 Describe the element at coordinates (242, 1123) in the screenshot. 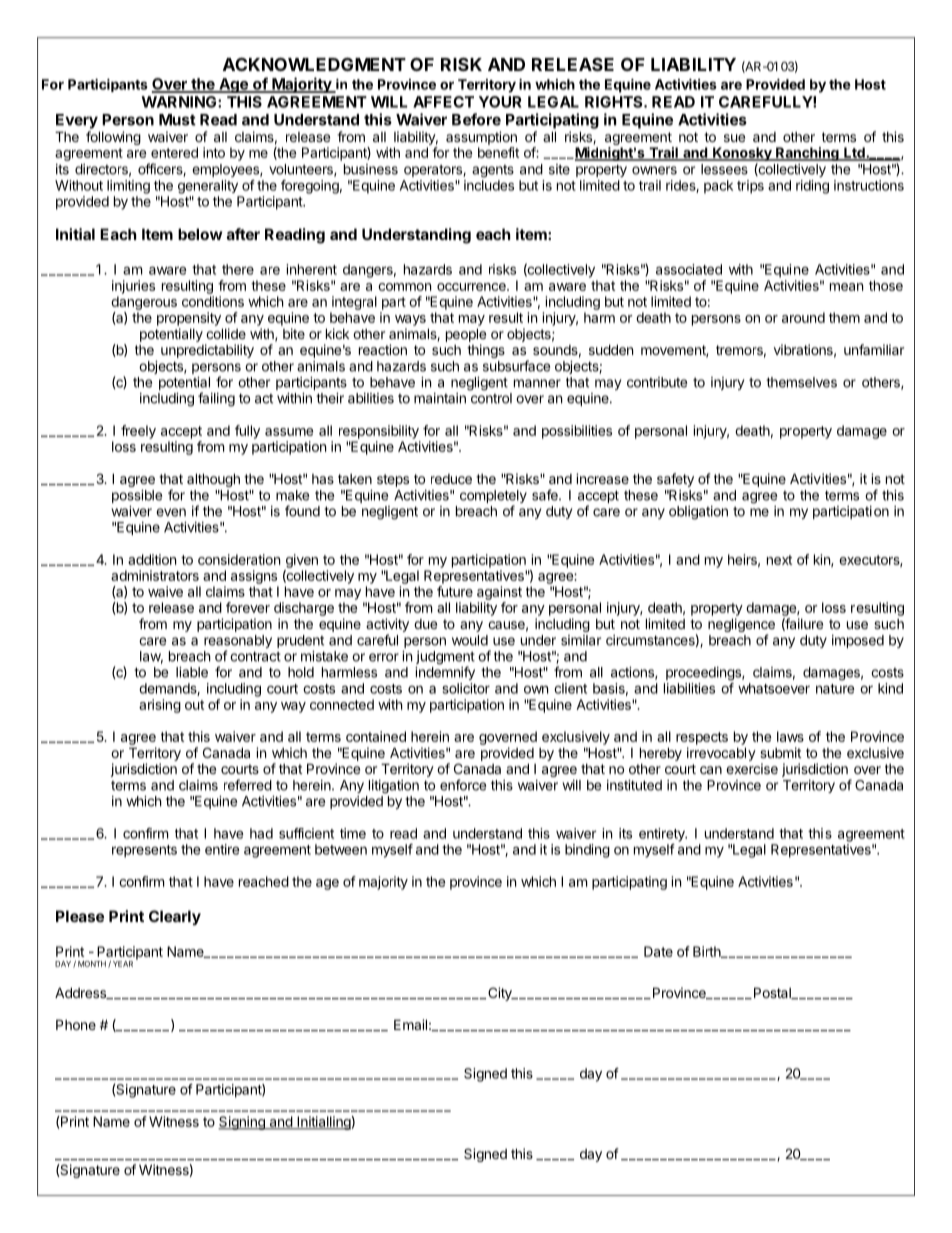

I see `Signing` at that location.
